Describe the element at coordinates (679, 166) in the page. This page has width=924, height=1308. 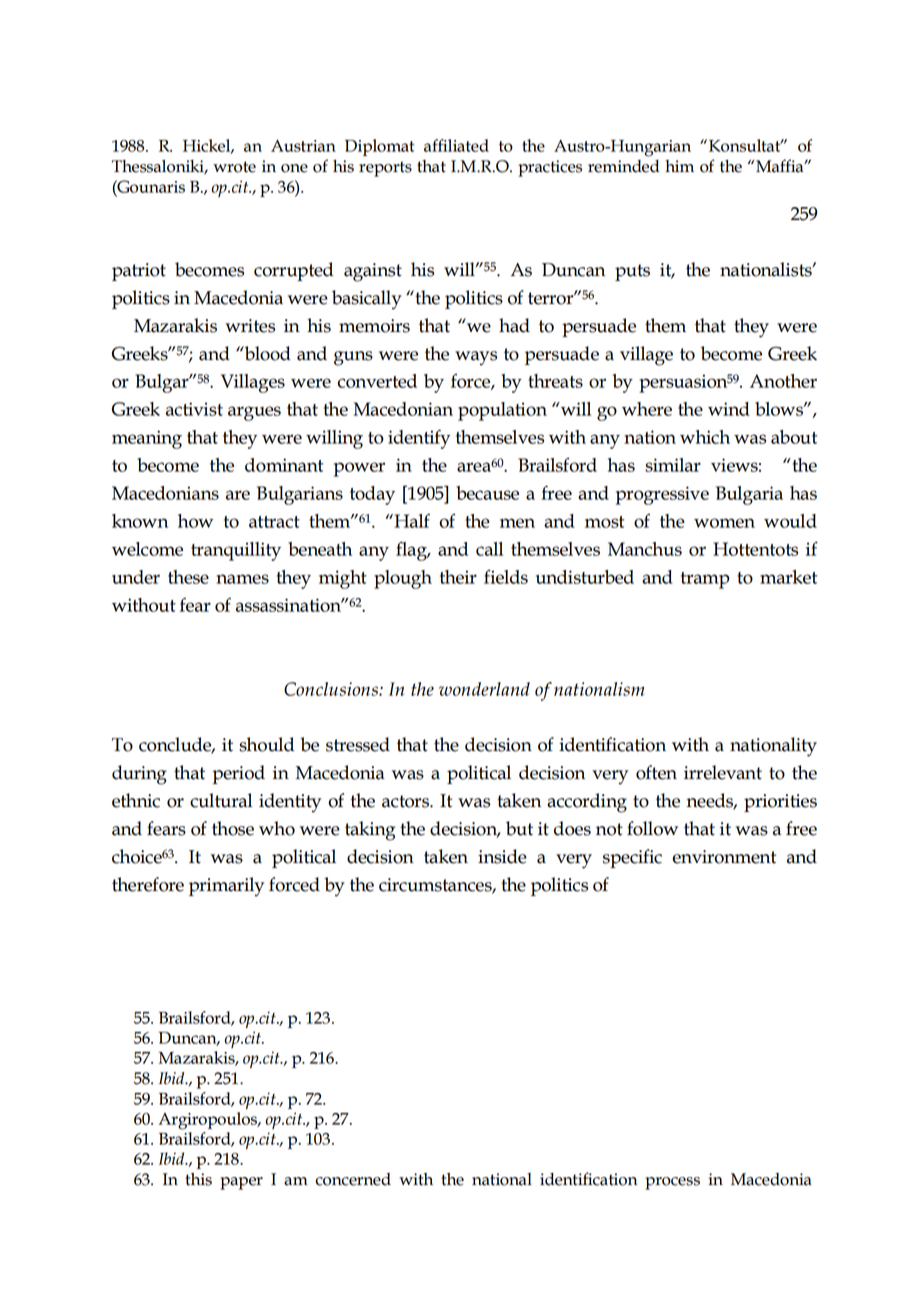
I see `him` at that location.
